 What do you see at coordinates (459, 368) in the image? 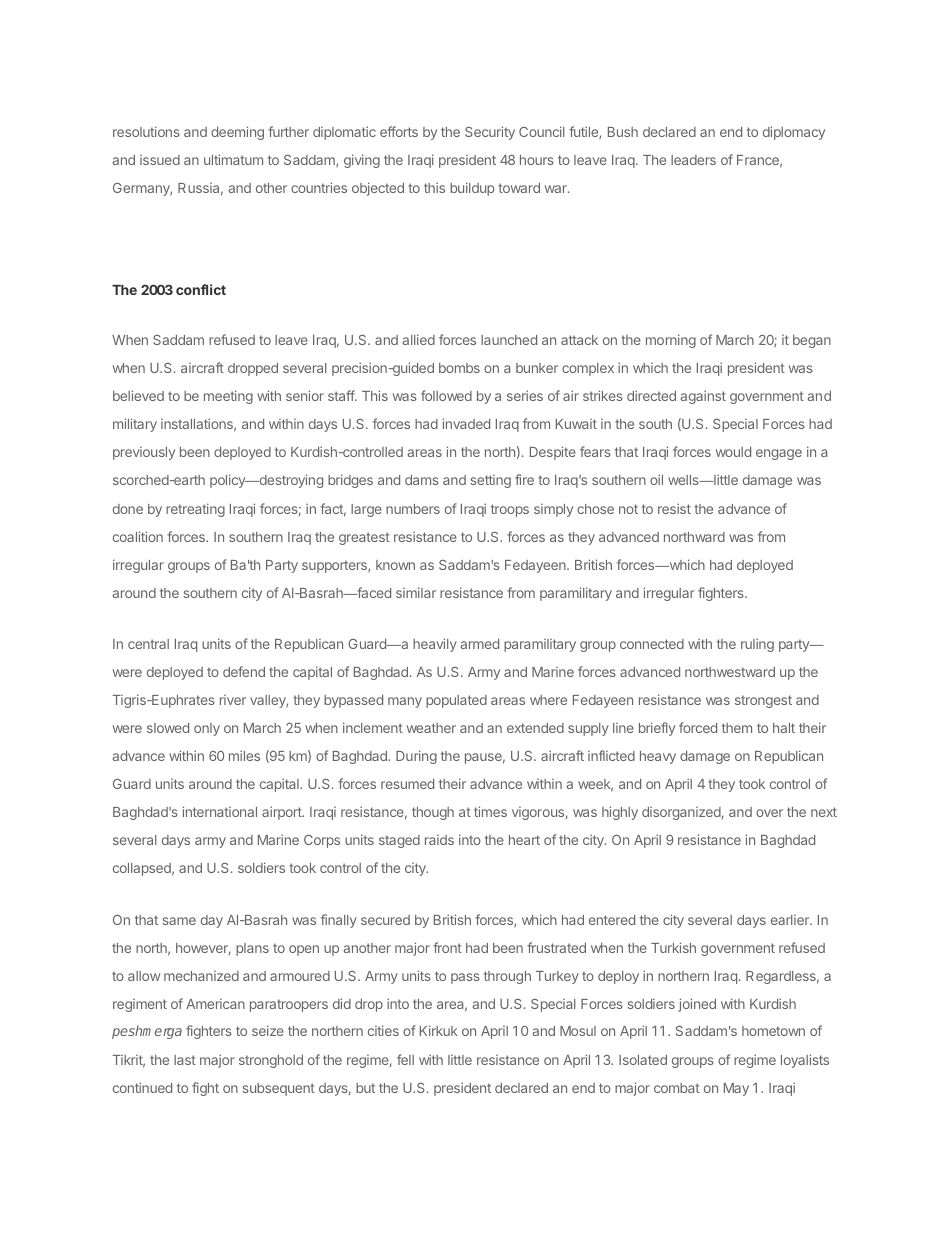
I see `bombs` at bounding box center [459, 368].
